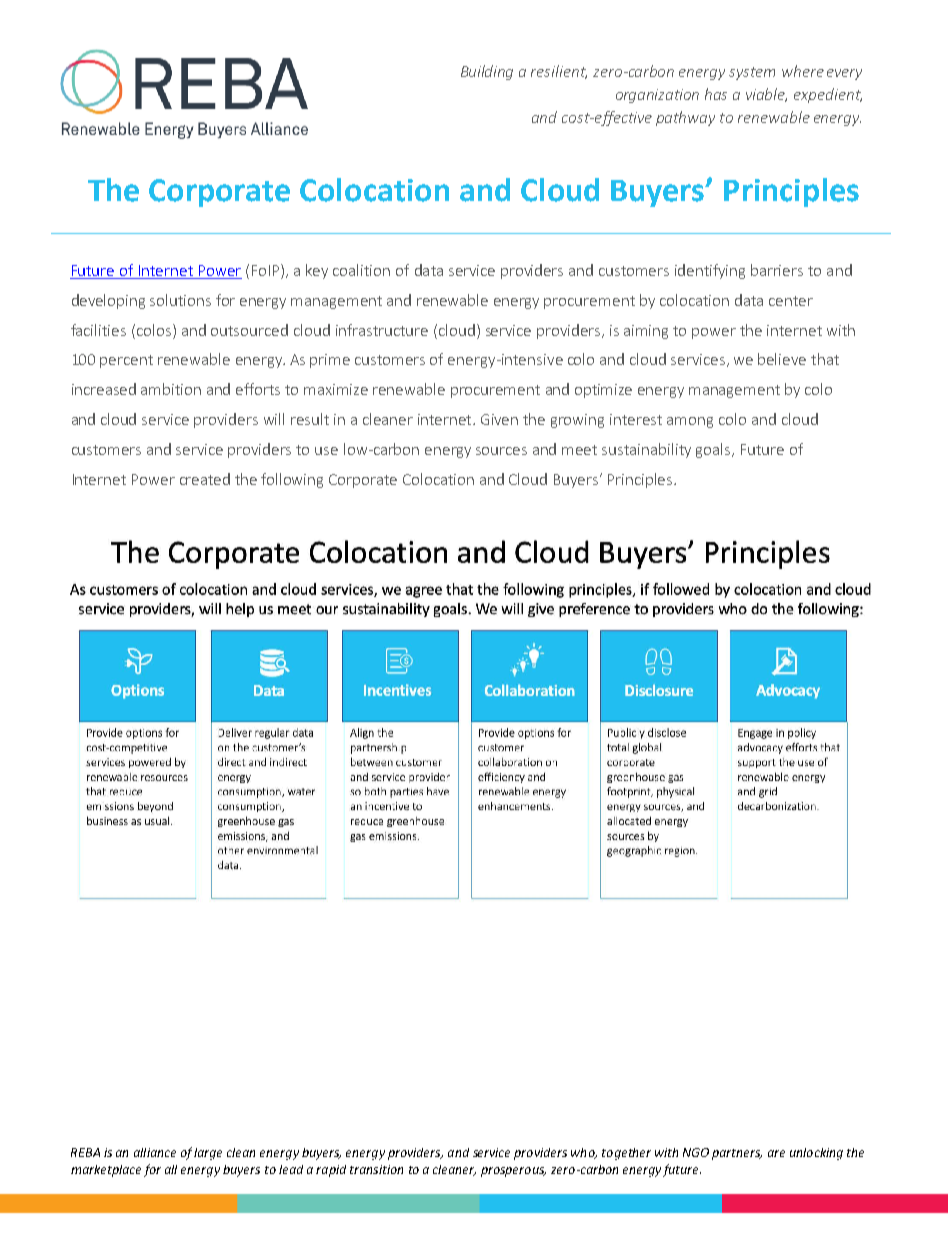 The width and height of the screenshot is (952, 1233). Describe the element at coordinates (716, 94) in the screenshot. I see `has` at that location.
